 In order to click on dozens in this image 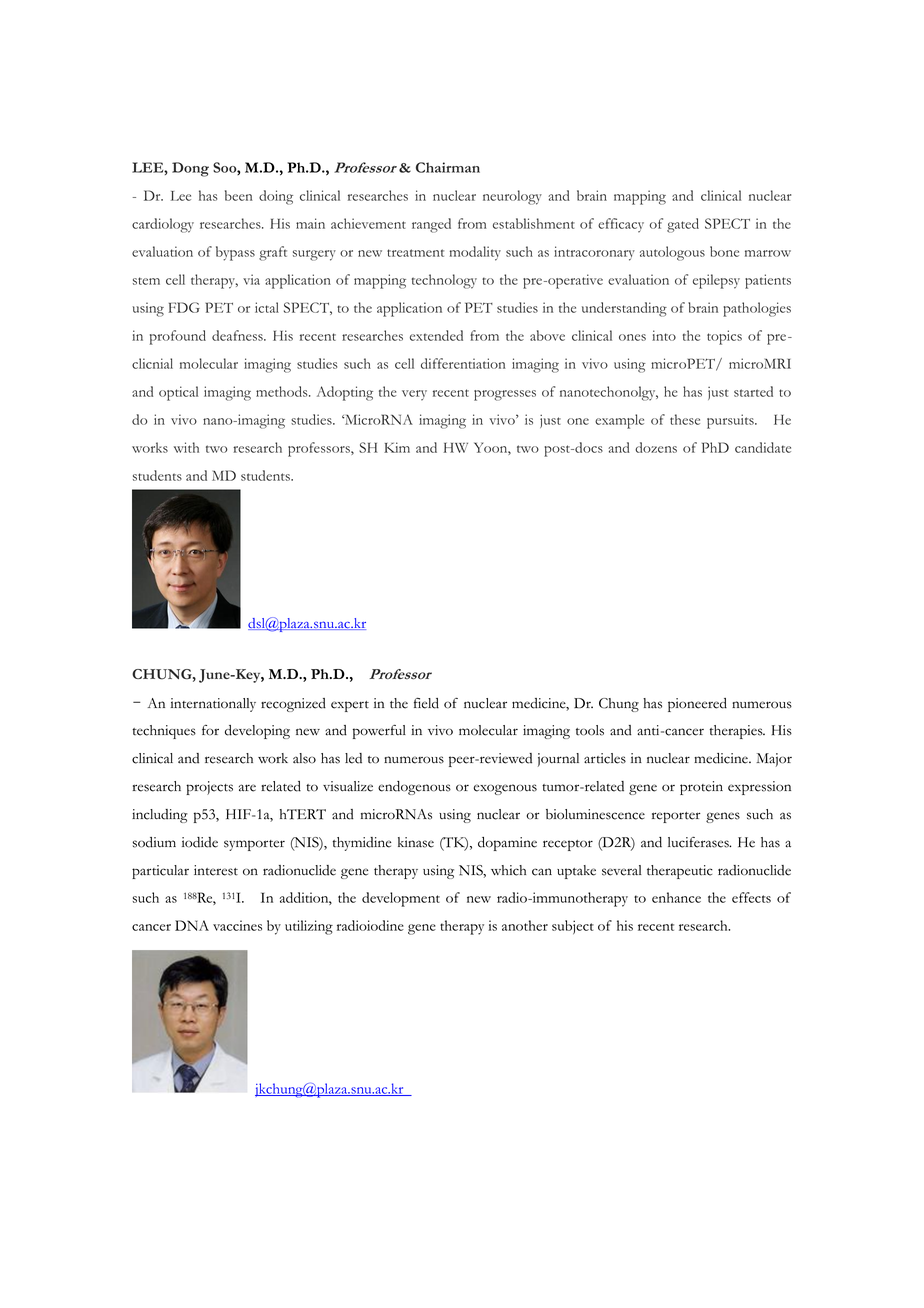, I will do `click(656, 447)`.
